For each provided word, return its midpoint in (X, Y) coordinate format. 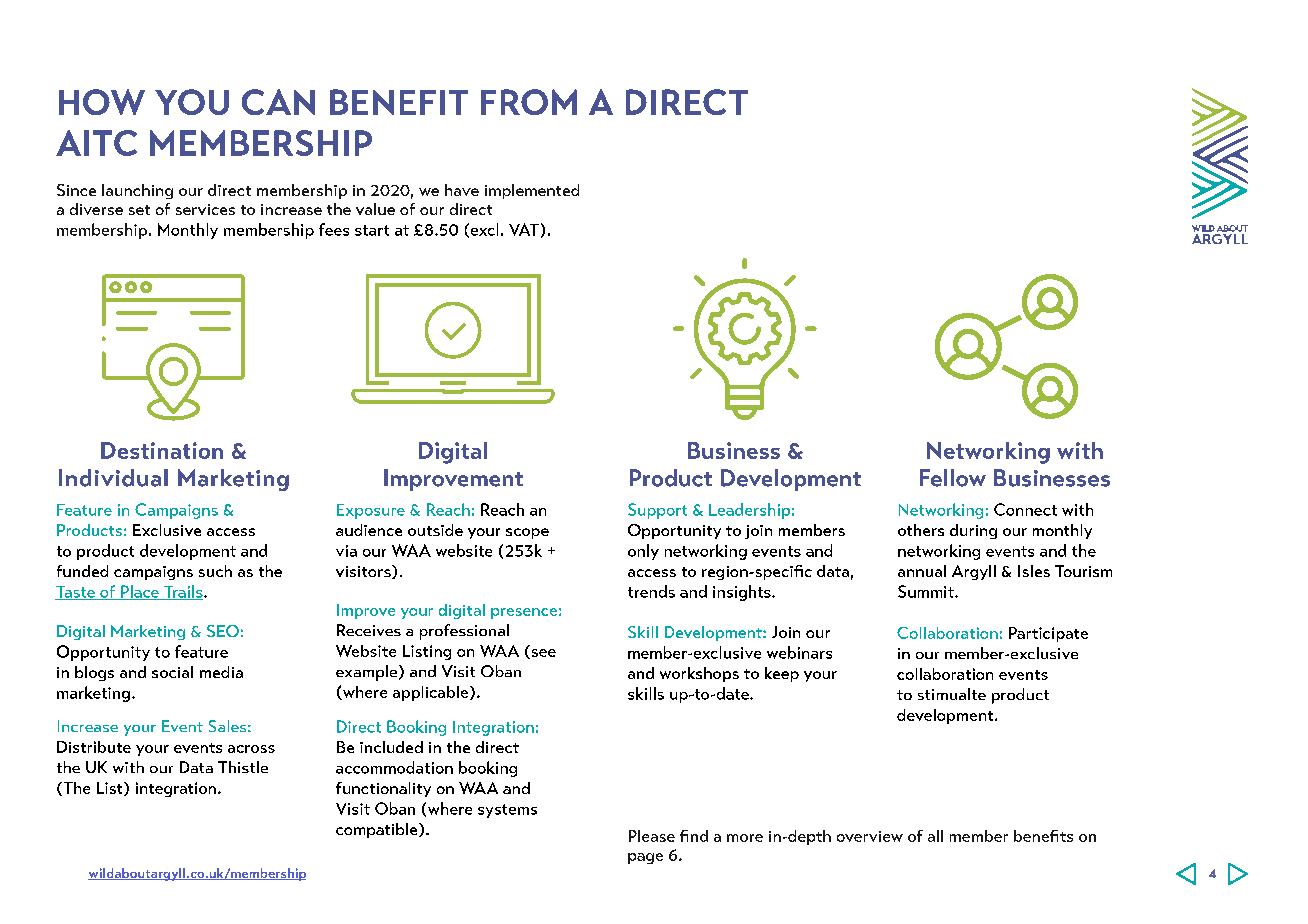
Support (657, 511)
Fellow (953, 478)
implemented (532, 191)
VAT (524, 229)
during (973, 531)
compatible (378, 830)
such (215, 571)
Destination (162, 450)
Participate (1048, 634)
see (542, 654)
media (221, 672)
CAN (278, 102)
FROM (529, 102)
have (462, 190)
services (205, 209)
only (643, 552)
